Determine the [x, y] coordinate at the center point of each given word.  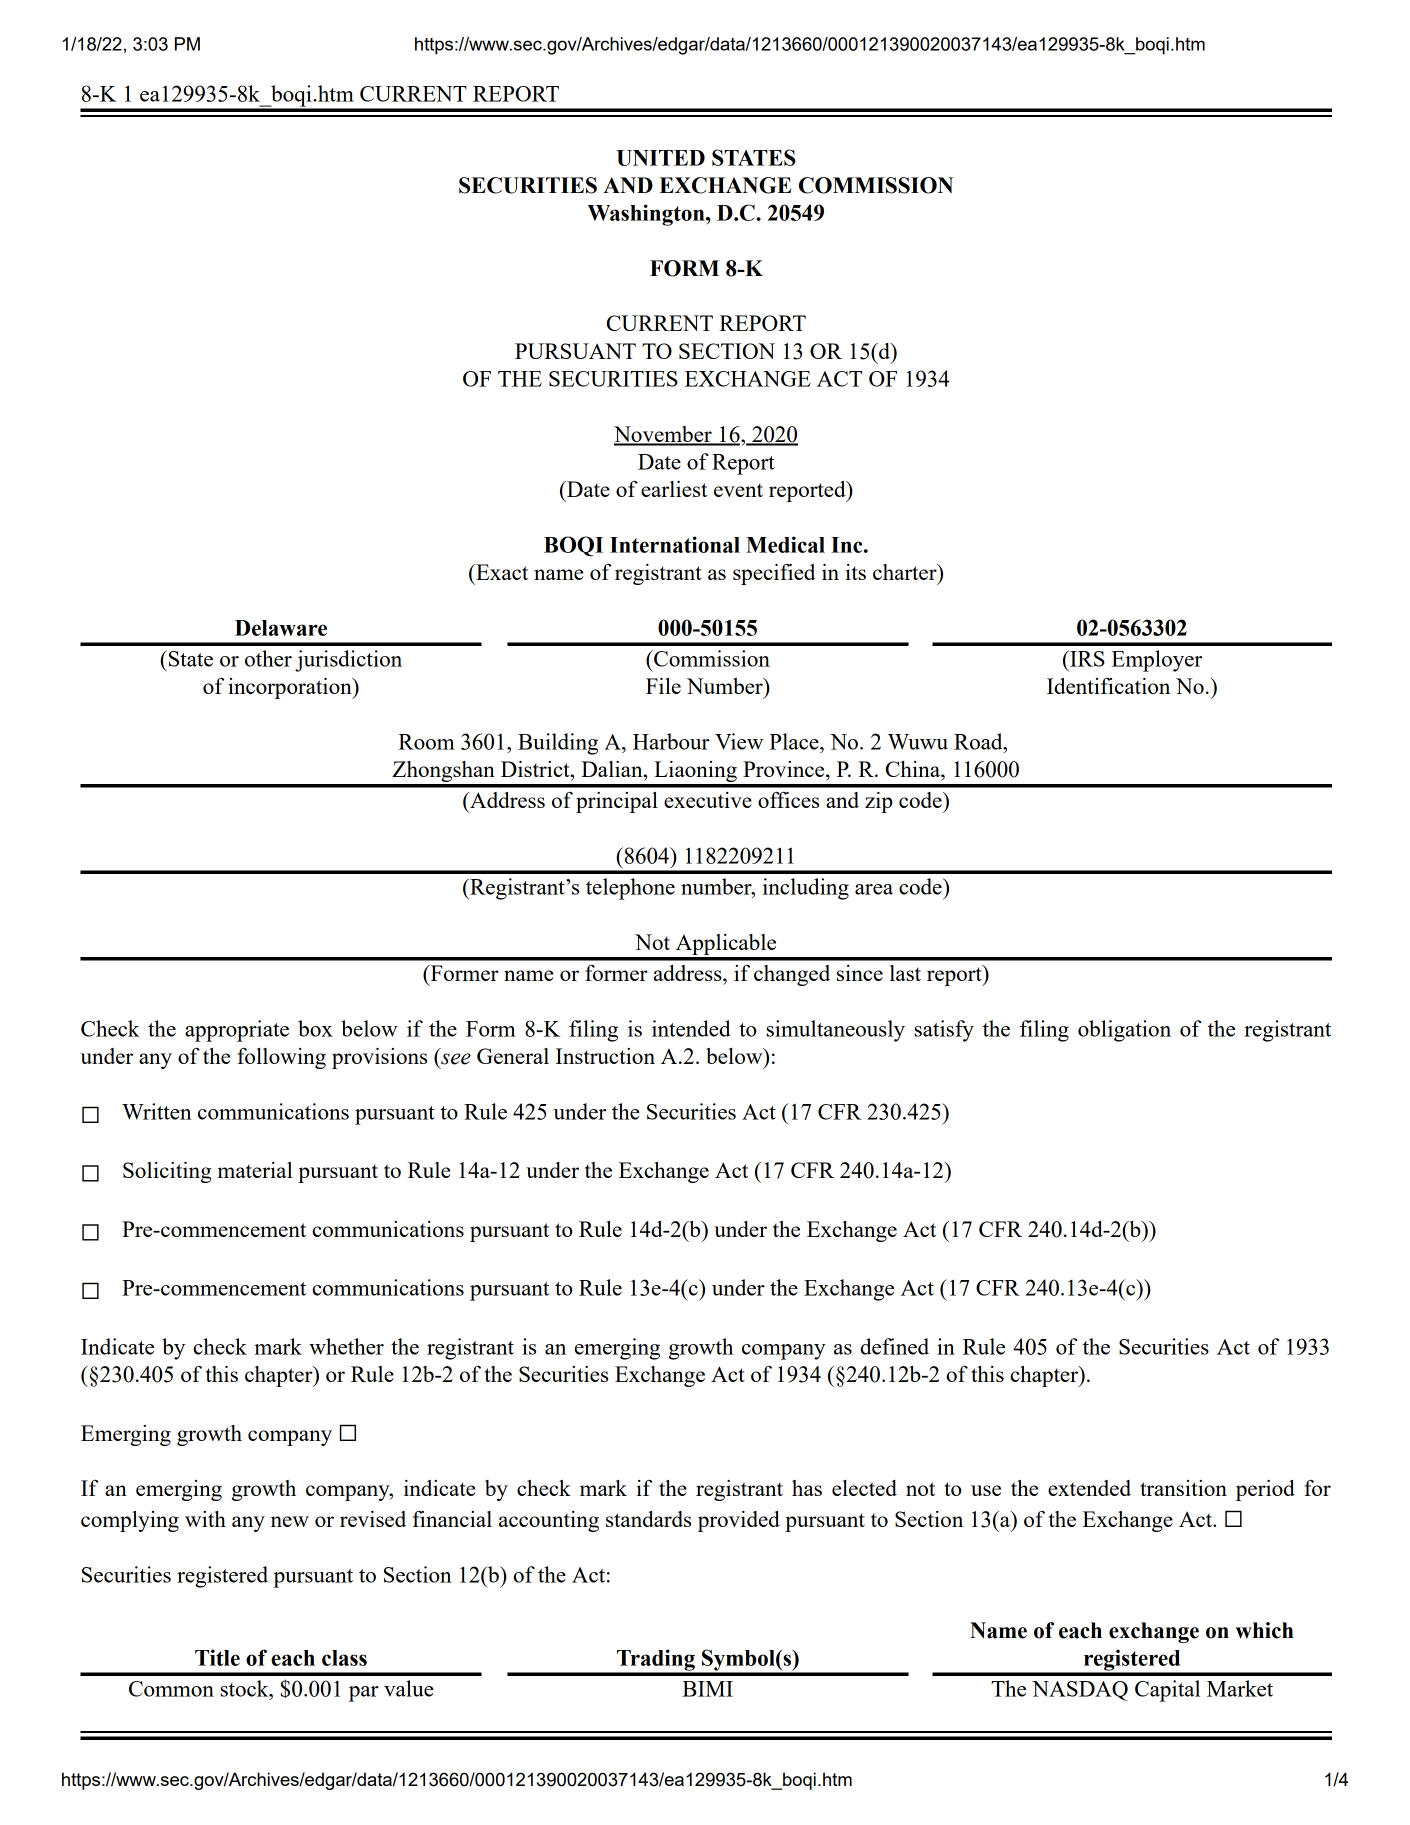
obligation [1124, 1031]
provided [739, 1521]
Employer [1157, 661]
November [664, 435]
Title [217, 1657]
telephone [630, 889]
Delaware [281, 628]
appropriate [237, 1031]
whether [346, 1346]
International [675, 544]
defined [894, 1346]
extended [1089, 1488]
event [738, 490]
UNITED [661, 158]
